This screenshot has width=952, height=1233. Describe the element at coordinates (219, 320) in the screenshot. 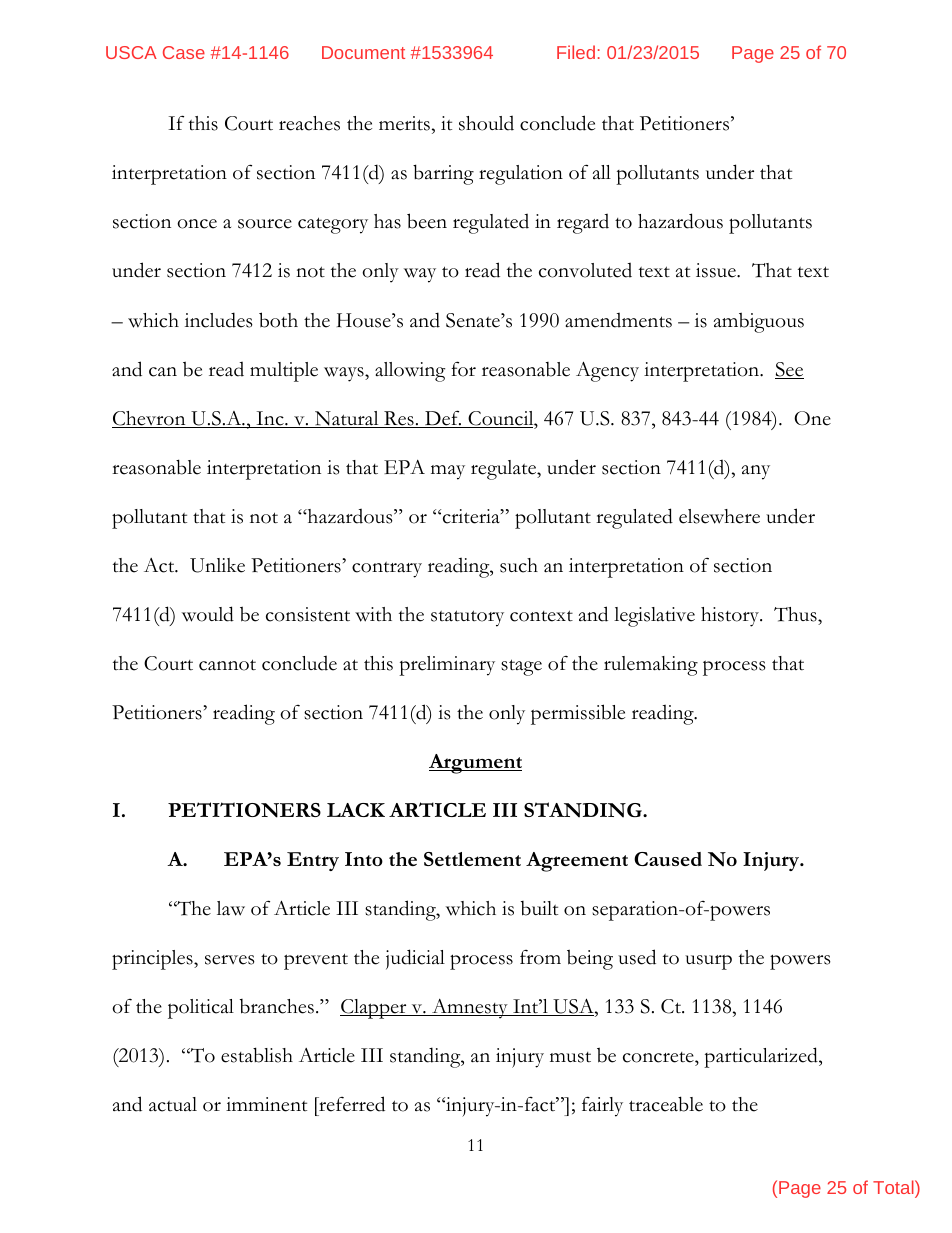

I see `includes` at that location.
